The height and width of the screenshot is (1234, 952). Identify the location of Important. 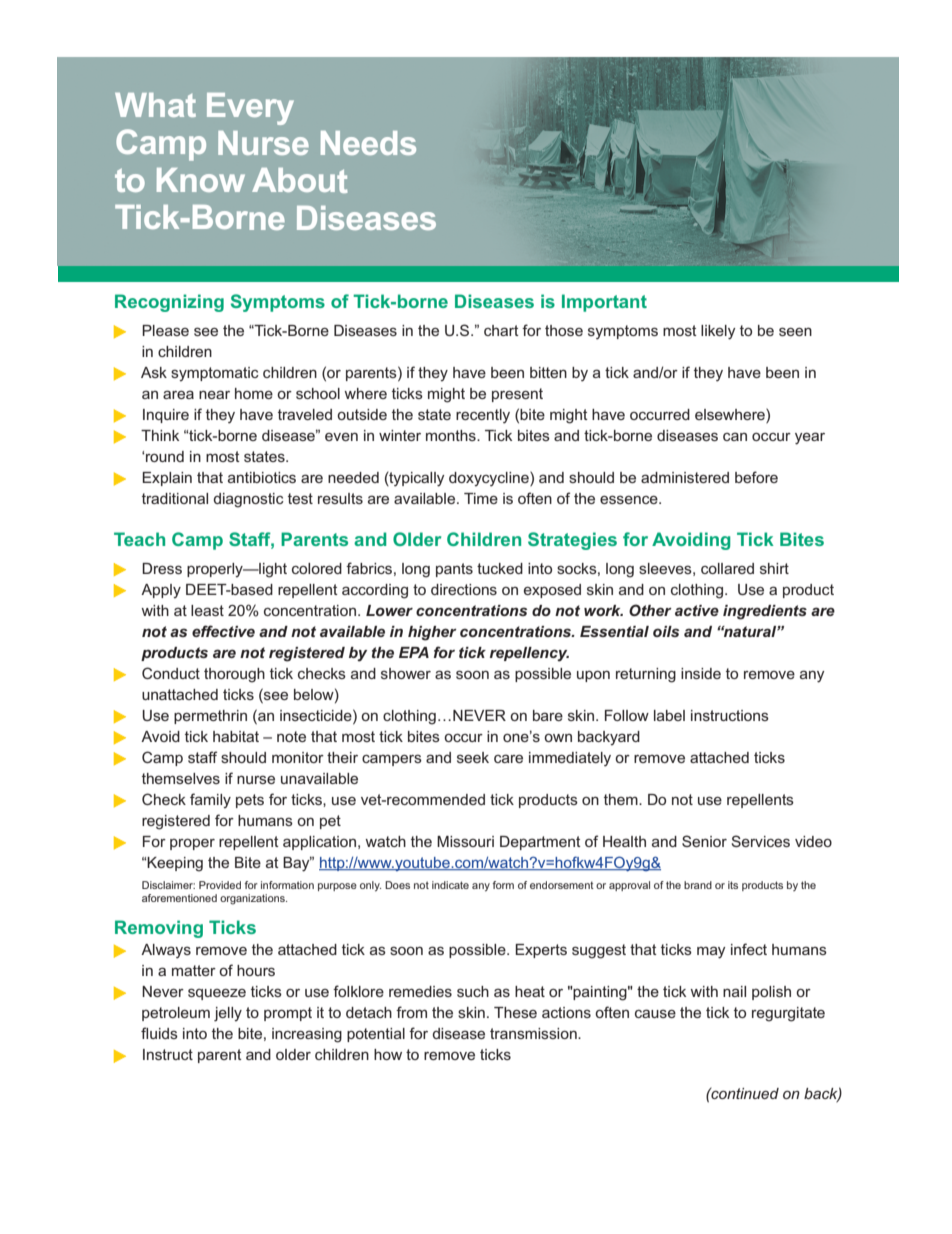
(604, 303).
